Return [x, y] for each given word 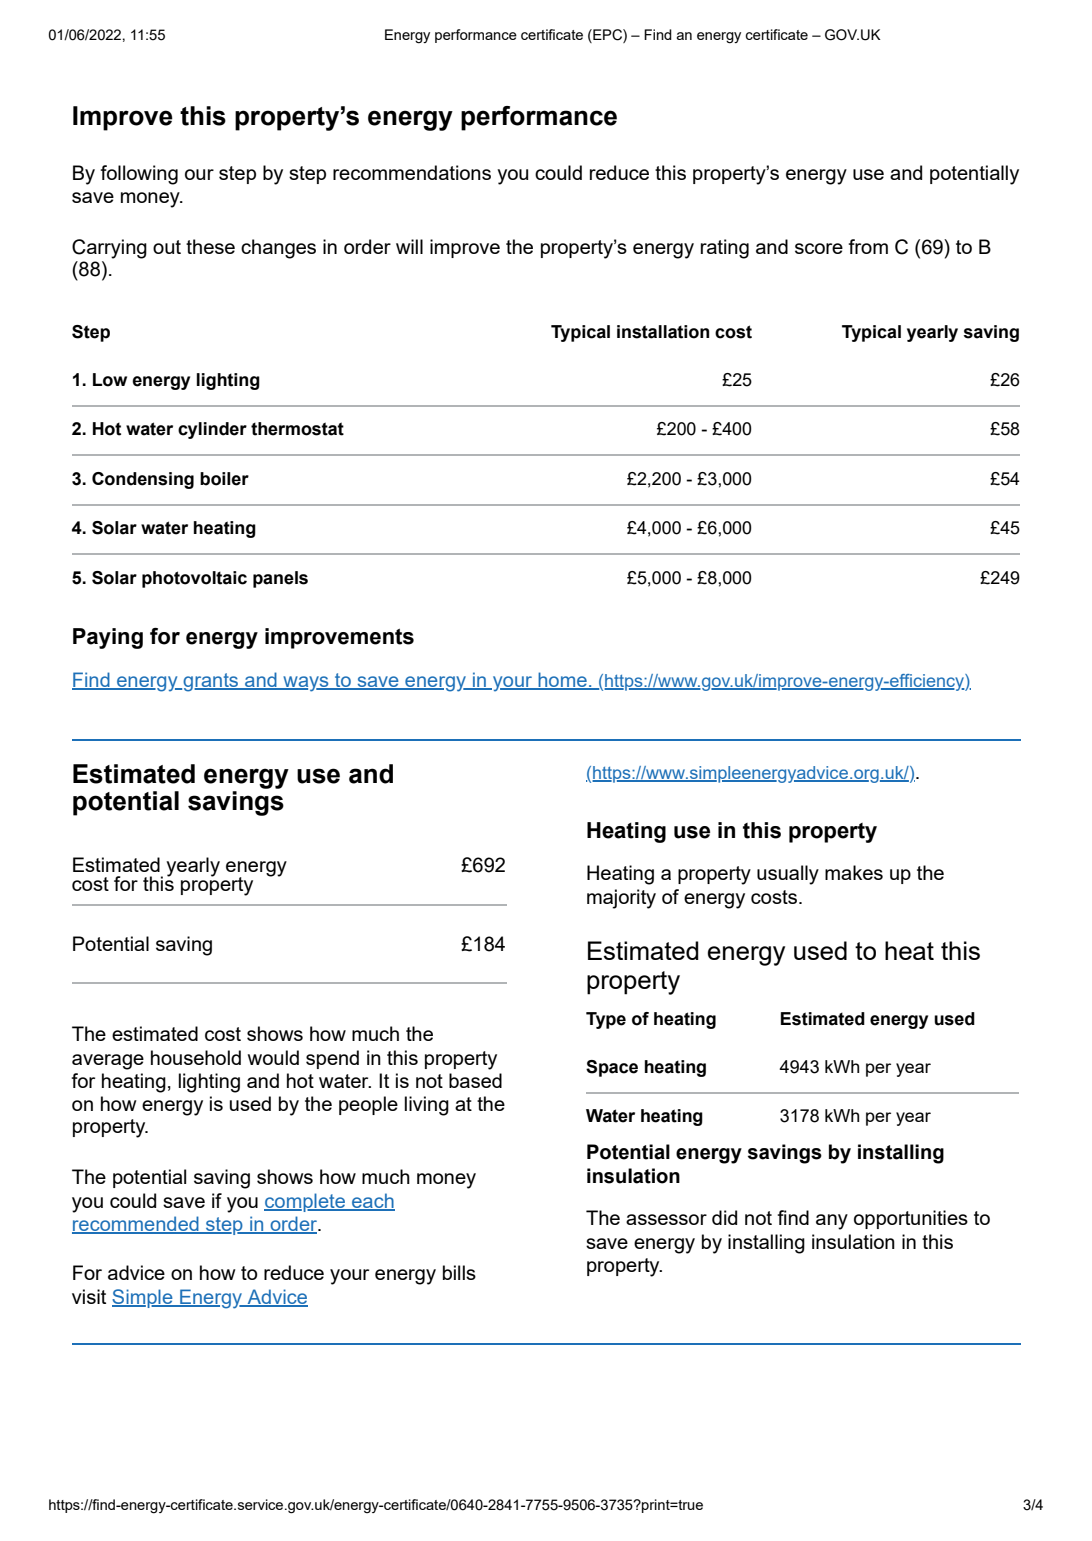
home [562, 680]
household [196, 1057]
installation [663, 332]
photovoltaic [194, 579]
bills [459, 1272]
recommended [136, 1225]
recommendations [412, 172]
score [819, 248]
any [832, 1222]
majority [621, 899]
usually [788, 875]
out [167, 247]
